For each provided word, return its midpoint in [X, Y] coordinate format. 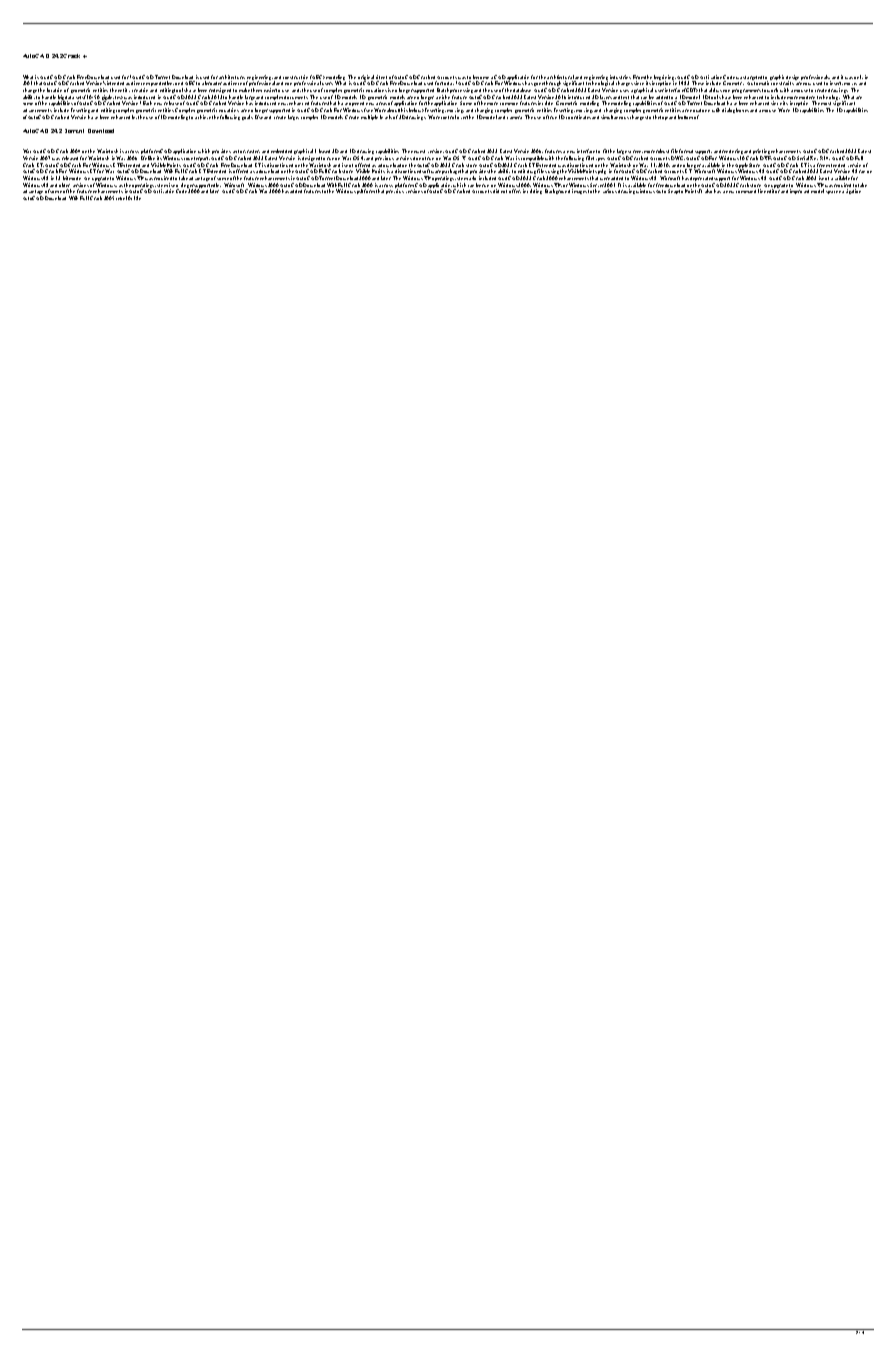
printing [762, 153]
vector [239, 151]
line [762, 191]
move [850, 84]
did [496, 191]
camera [514, 117]
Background [557, 191]
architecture [232, 77]
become [481, 77]
